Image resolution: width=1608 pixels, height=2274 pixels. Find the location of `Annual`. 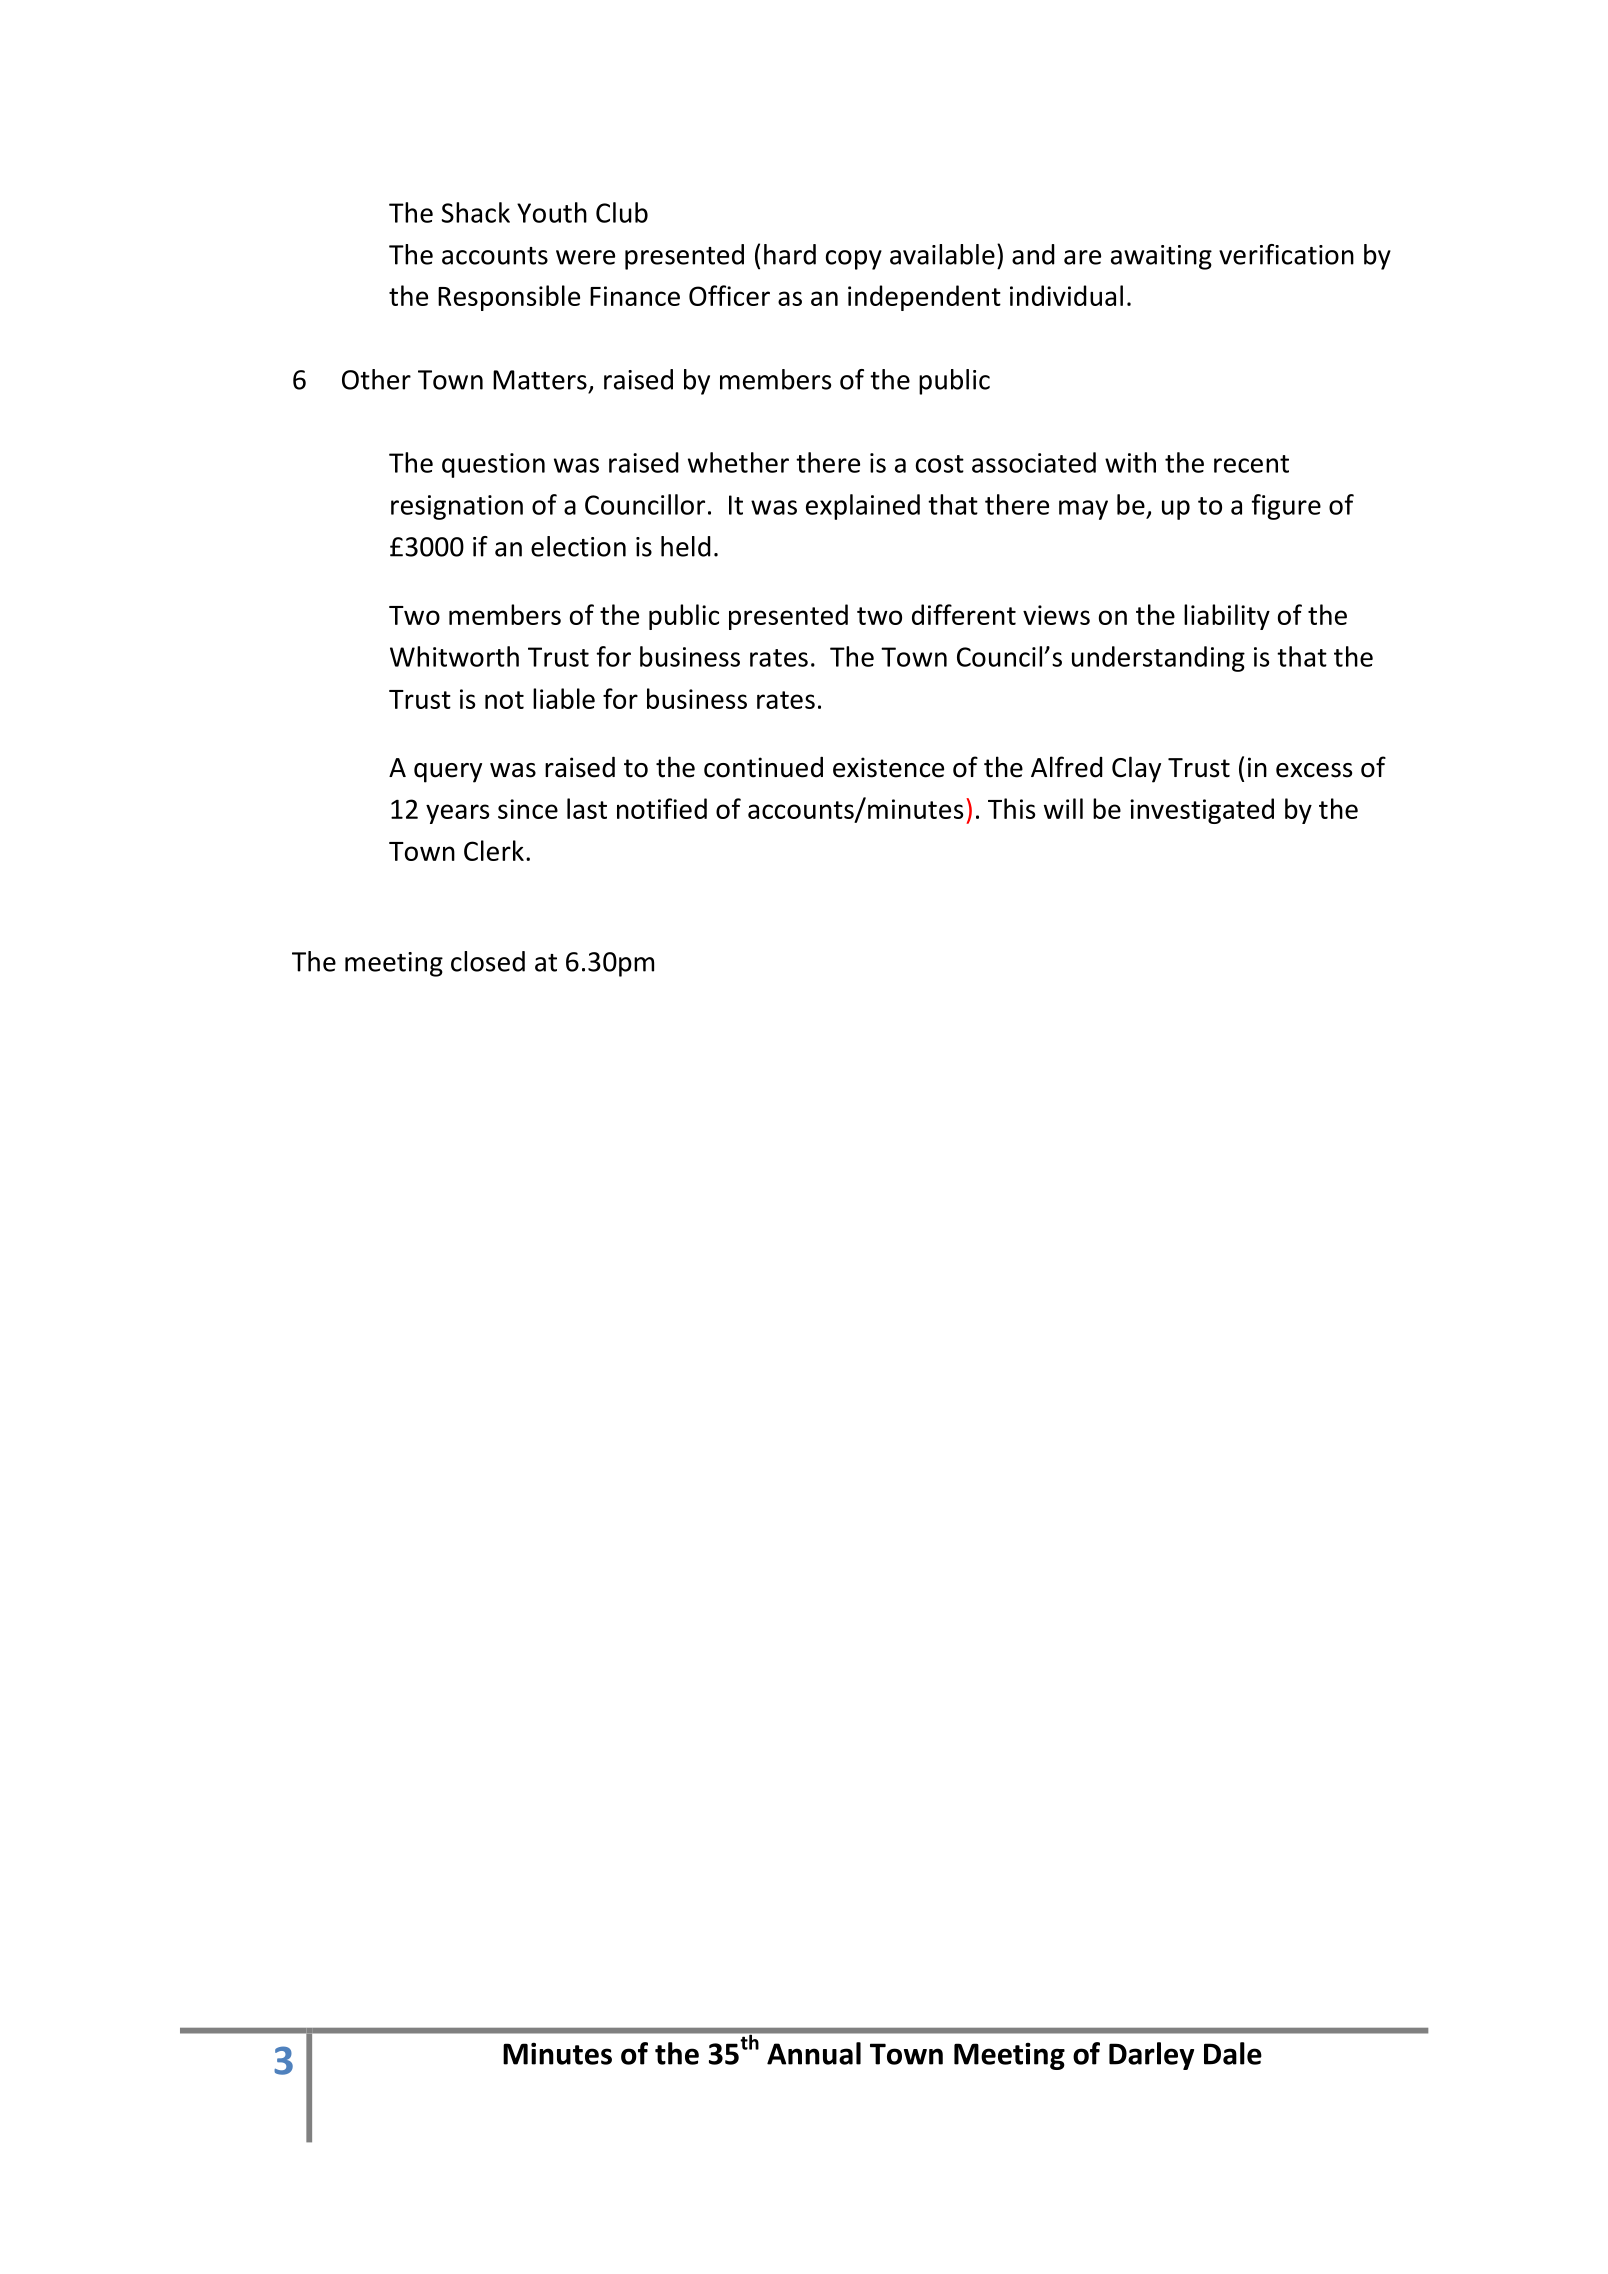

Annual is located at coordinates (814, 2053).
